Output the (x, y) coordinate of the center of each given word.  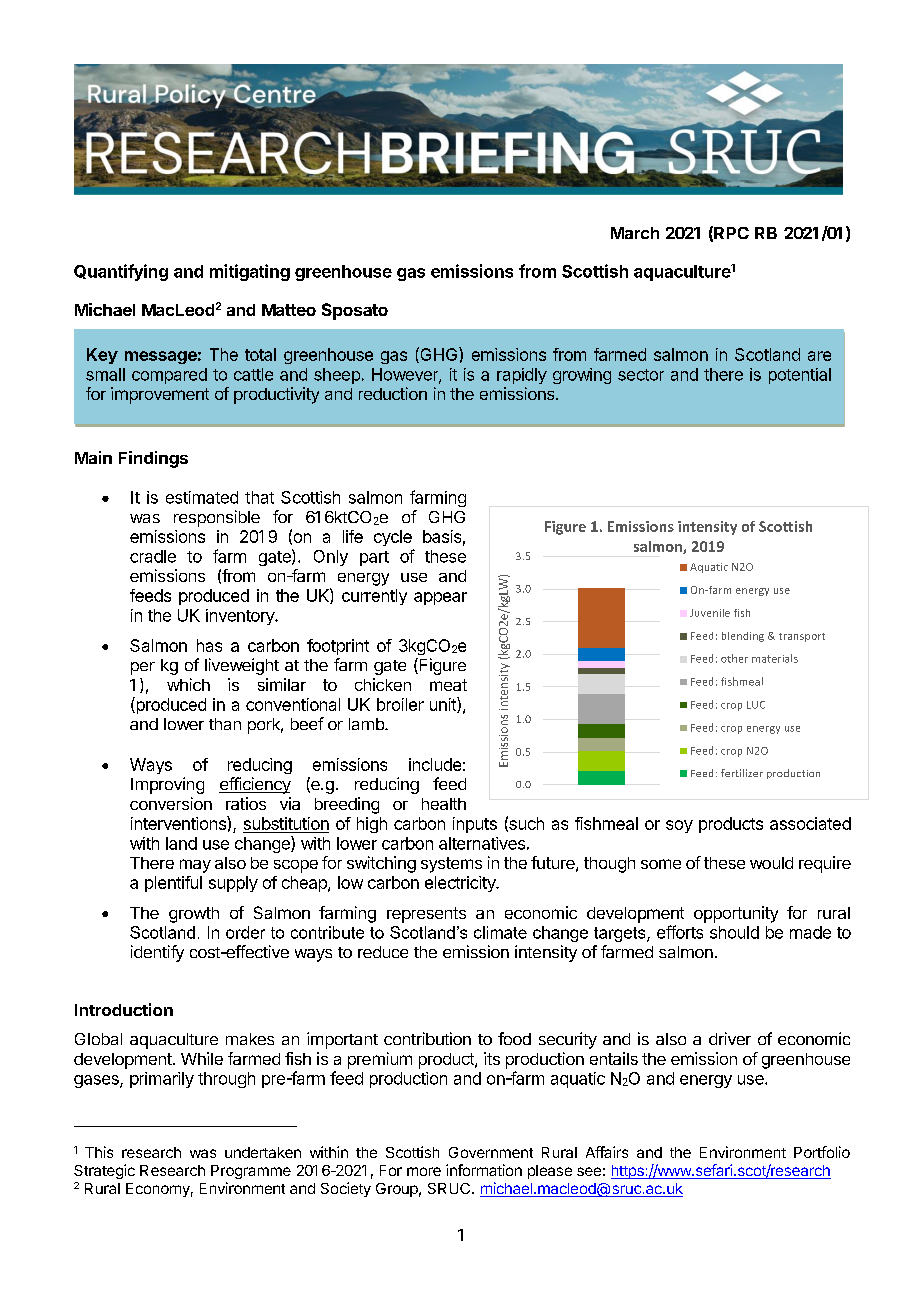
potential (800, 376)
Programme (251, 1172)
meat (448, 685)
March (635, 233)
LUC (756, 705)
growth (194, 915)
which (188, 684)
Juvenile (710, 613)
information (484, 1170)
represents (426, 915)
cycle (393, 538)
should (734, 932)
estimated (202, 497)
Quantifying (121, 272)
